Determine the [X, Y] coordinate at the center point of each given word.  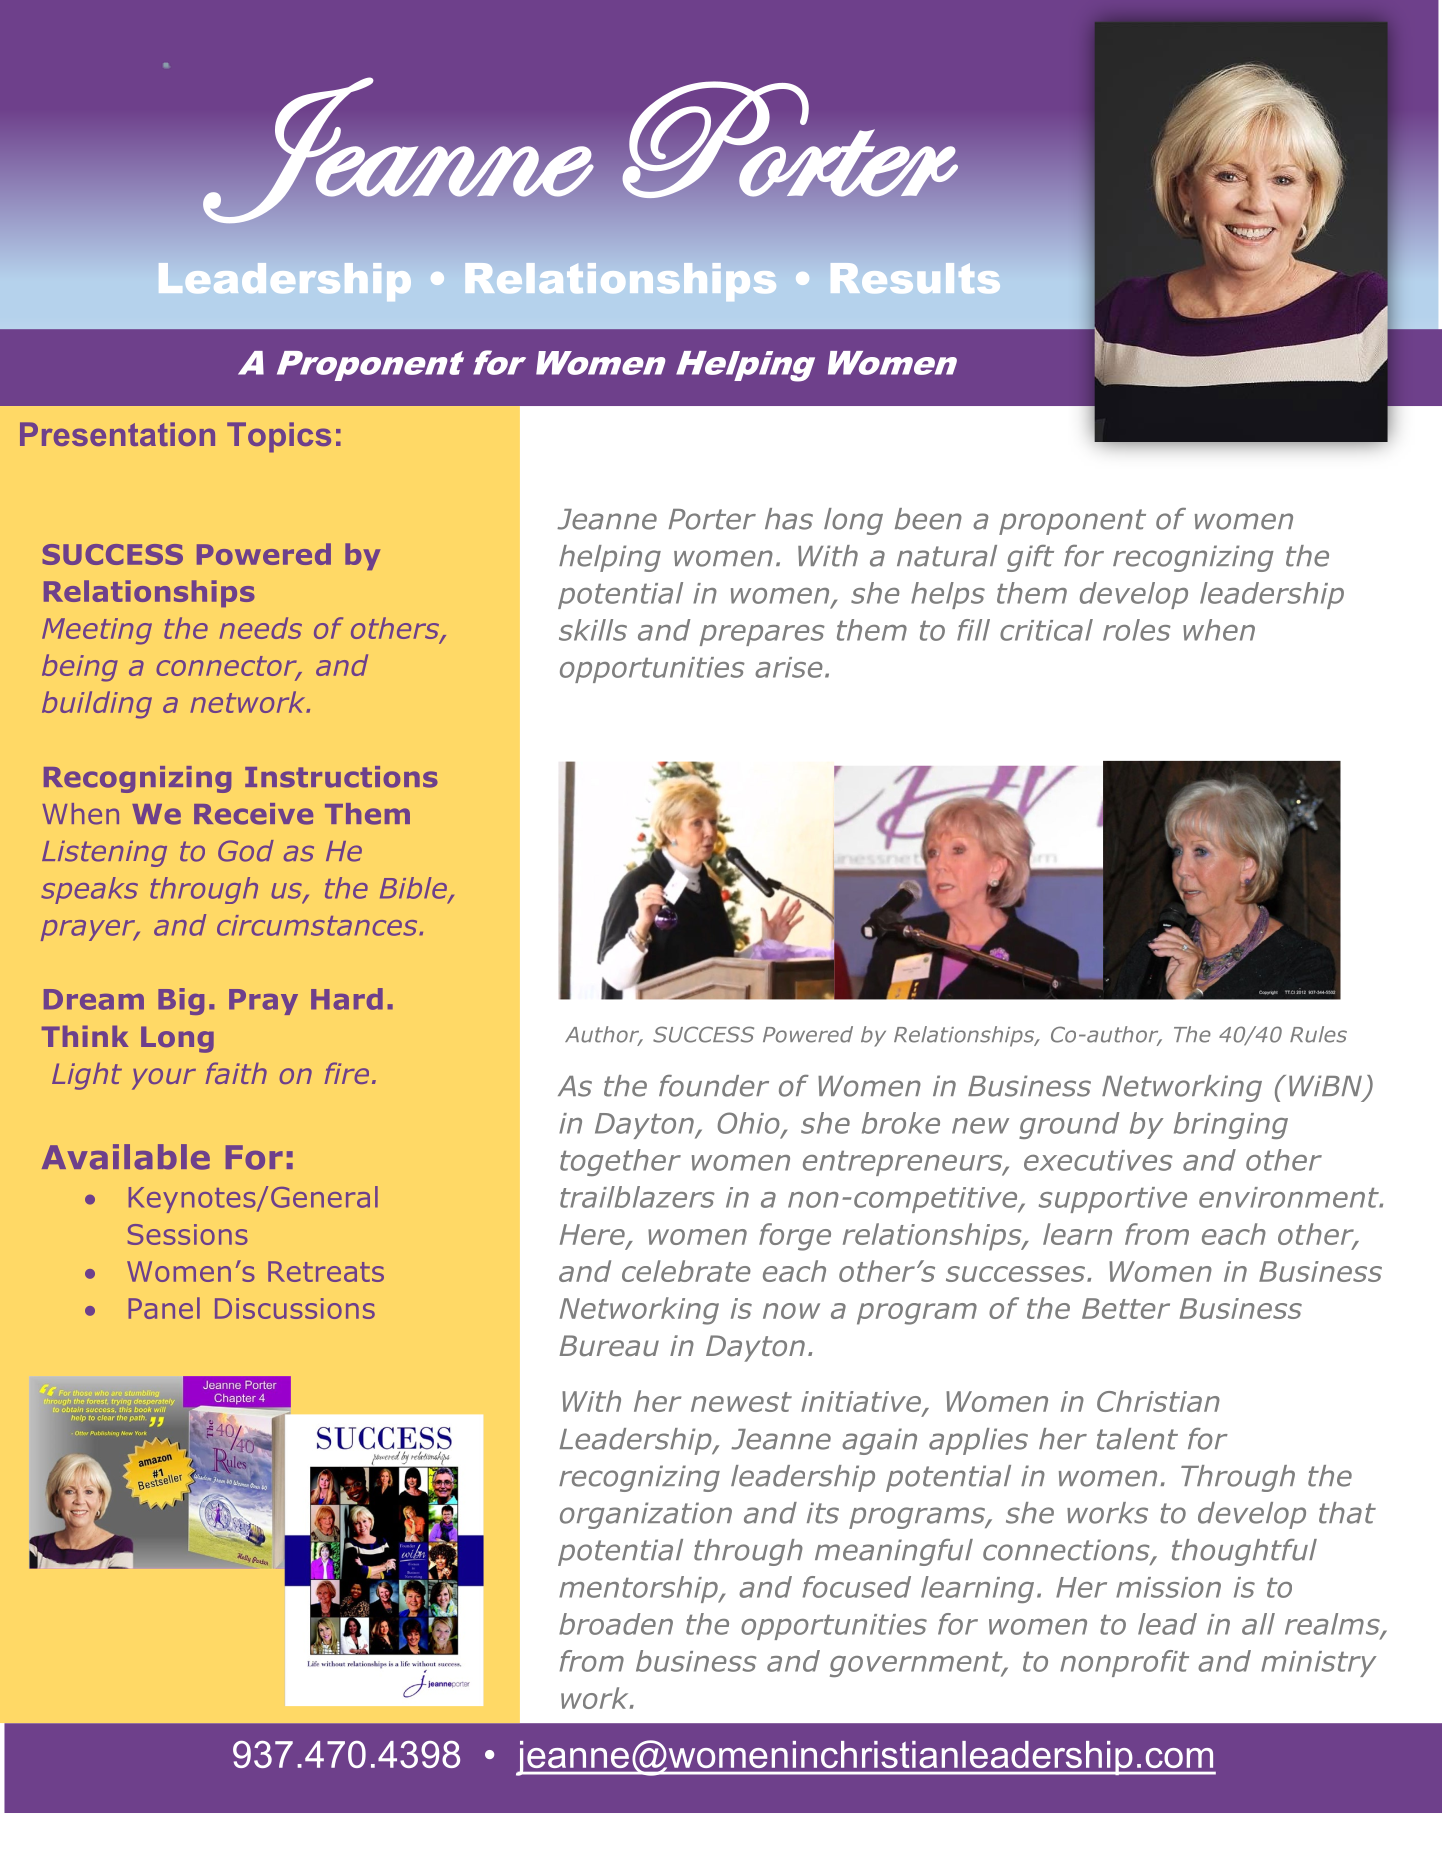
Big [181, 1001]
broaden [616, 1624]
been [928, 519]
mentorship [639, 1589]
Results [915, 278]
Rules [1318, 1034]
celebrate [686, 1271]
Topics [279, 437]
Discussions [295, 1308]
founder [714, 1086]
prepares [762, 635]
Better [1126, 1308]
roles [1137, 630]
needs [261, 628]
